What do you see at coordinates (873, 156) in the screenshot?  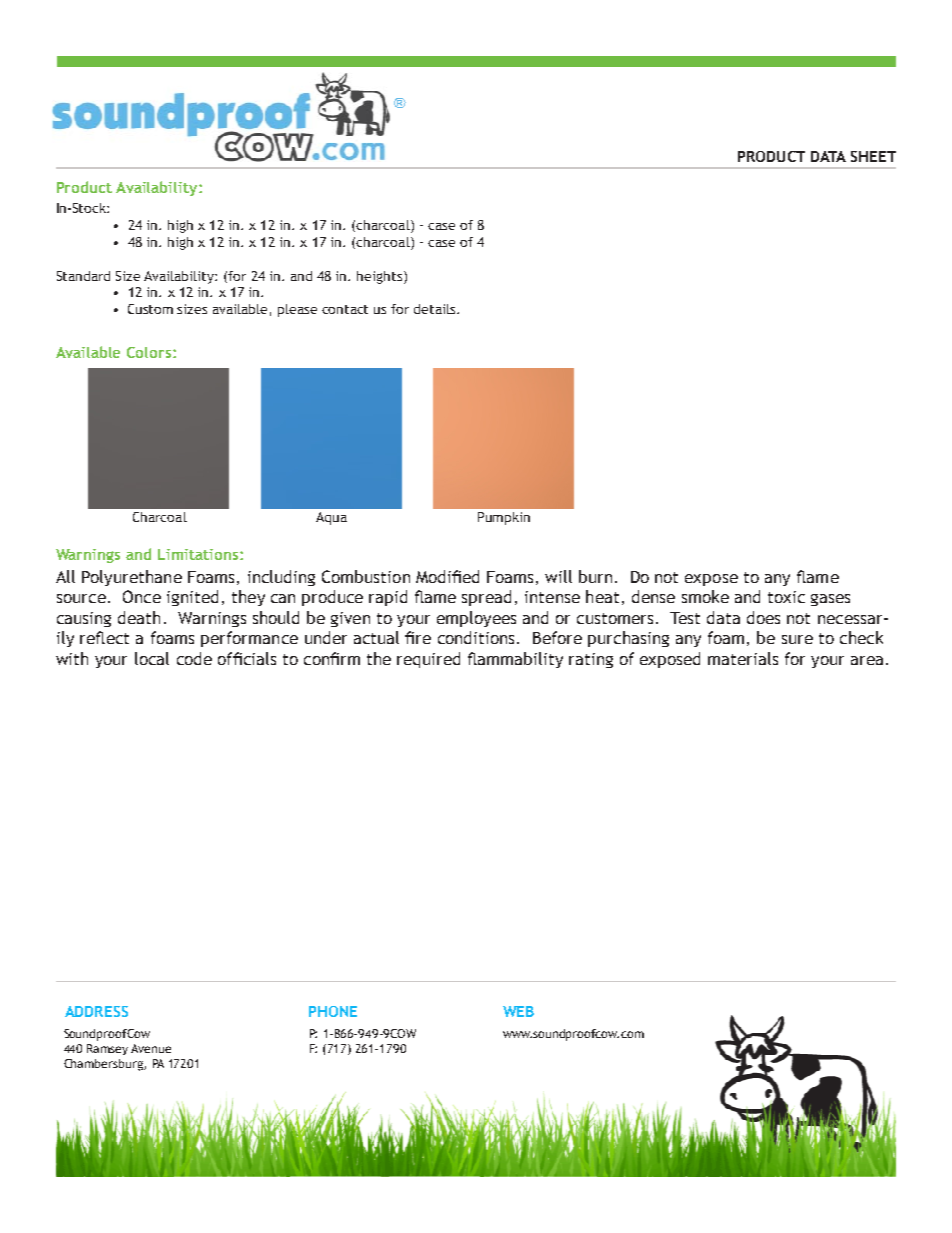 I see `SHEET` at bounding box center [873, 156].
